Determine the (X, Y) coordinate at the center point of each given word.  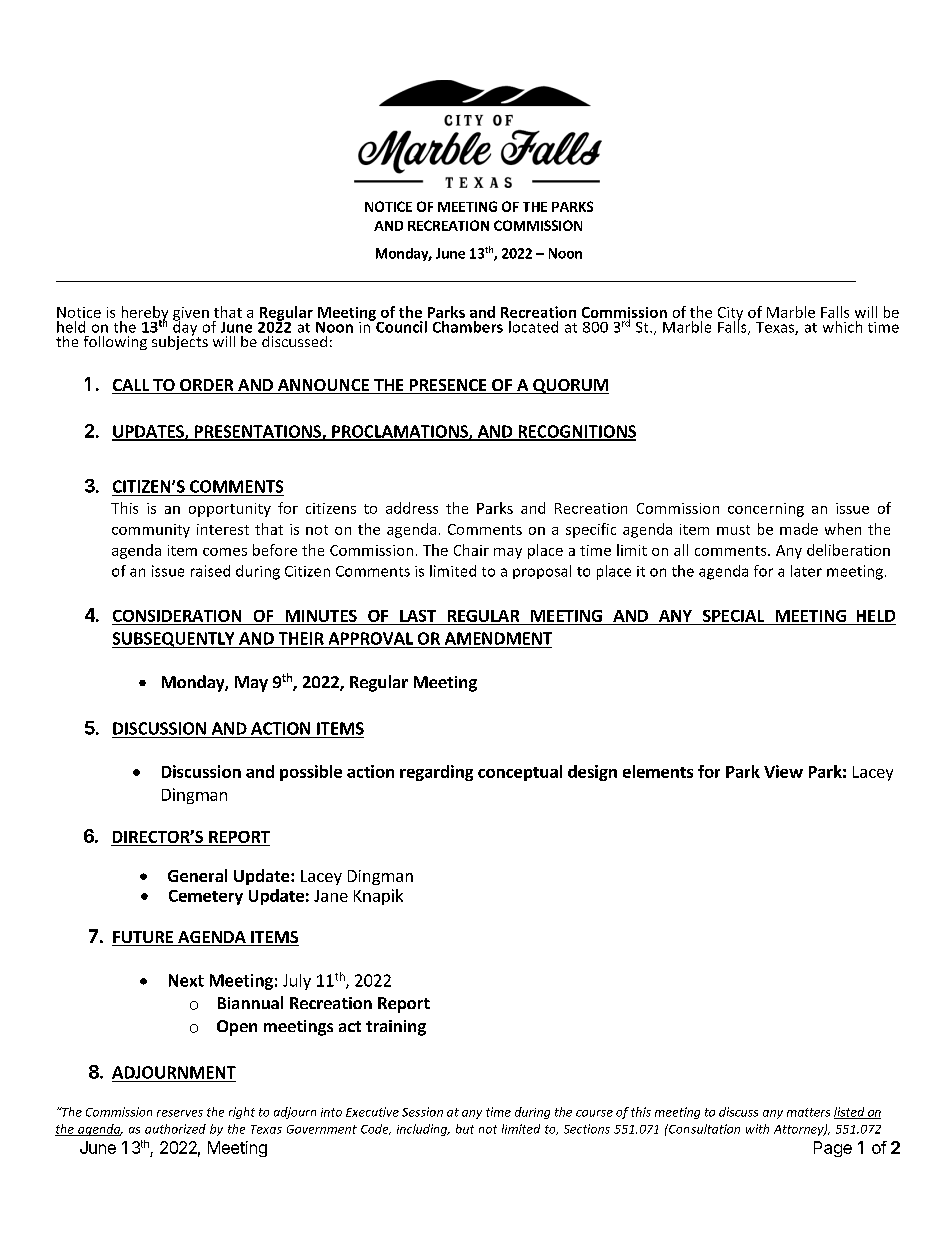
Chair (471, 550)
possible (311, 773)
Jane (331, 896)
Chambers (468, 327)
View (783, 771)
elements (658, 771)
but (465, 1129)
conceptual (520, 773)
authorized (175, 1129)
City (730, 315)
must (733, 530)
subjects (180, 341)
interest (223, 529)
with (757, 1129)
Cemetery (206, 897)
